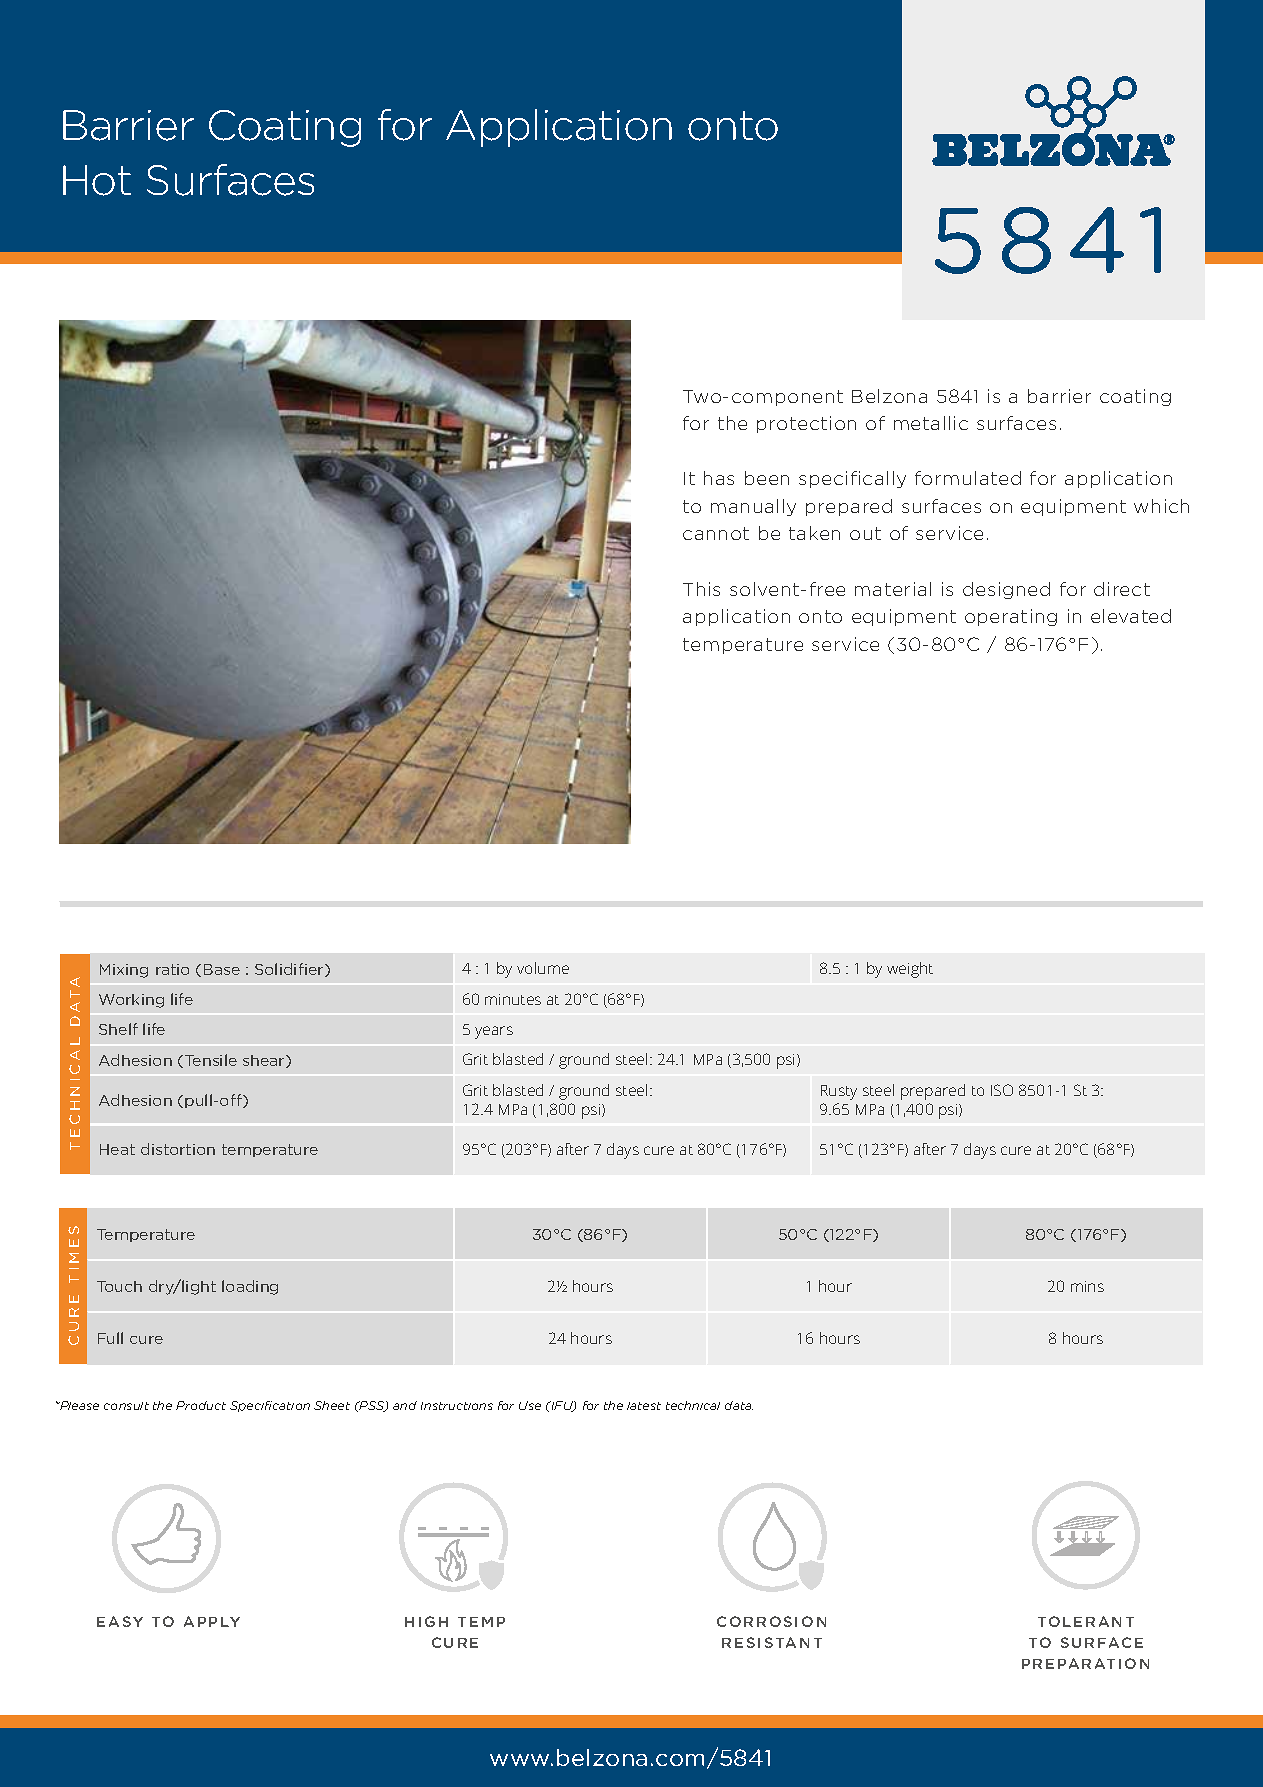 The image size is (1263, 1787). Describe the element at coordinates (910, 970) in the document. I see `weight` at that location.
